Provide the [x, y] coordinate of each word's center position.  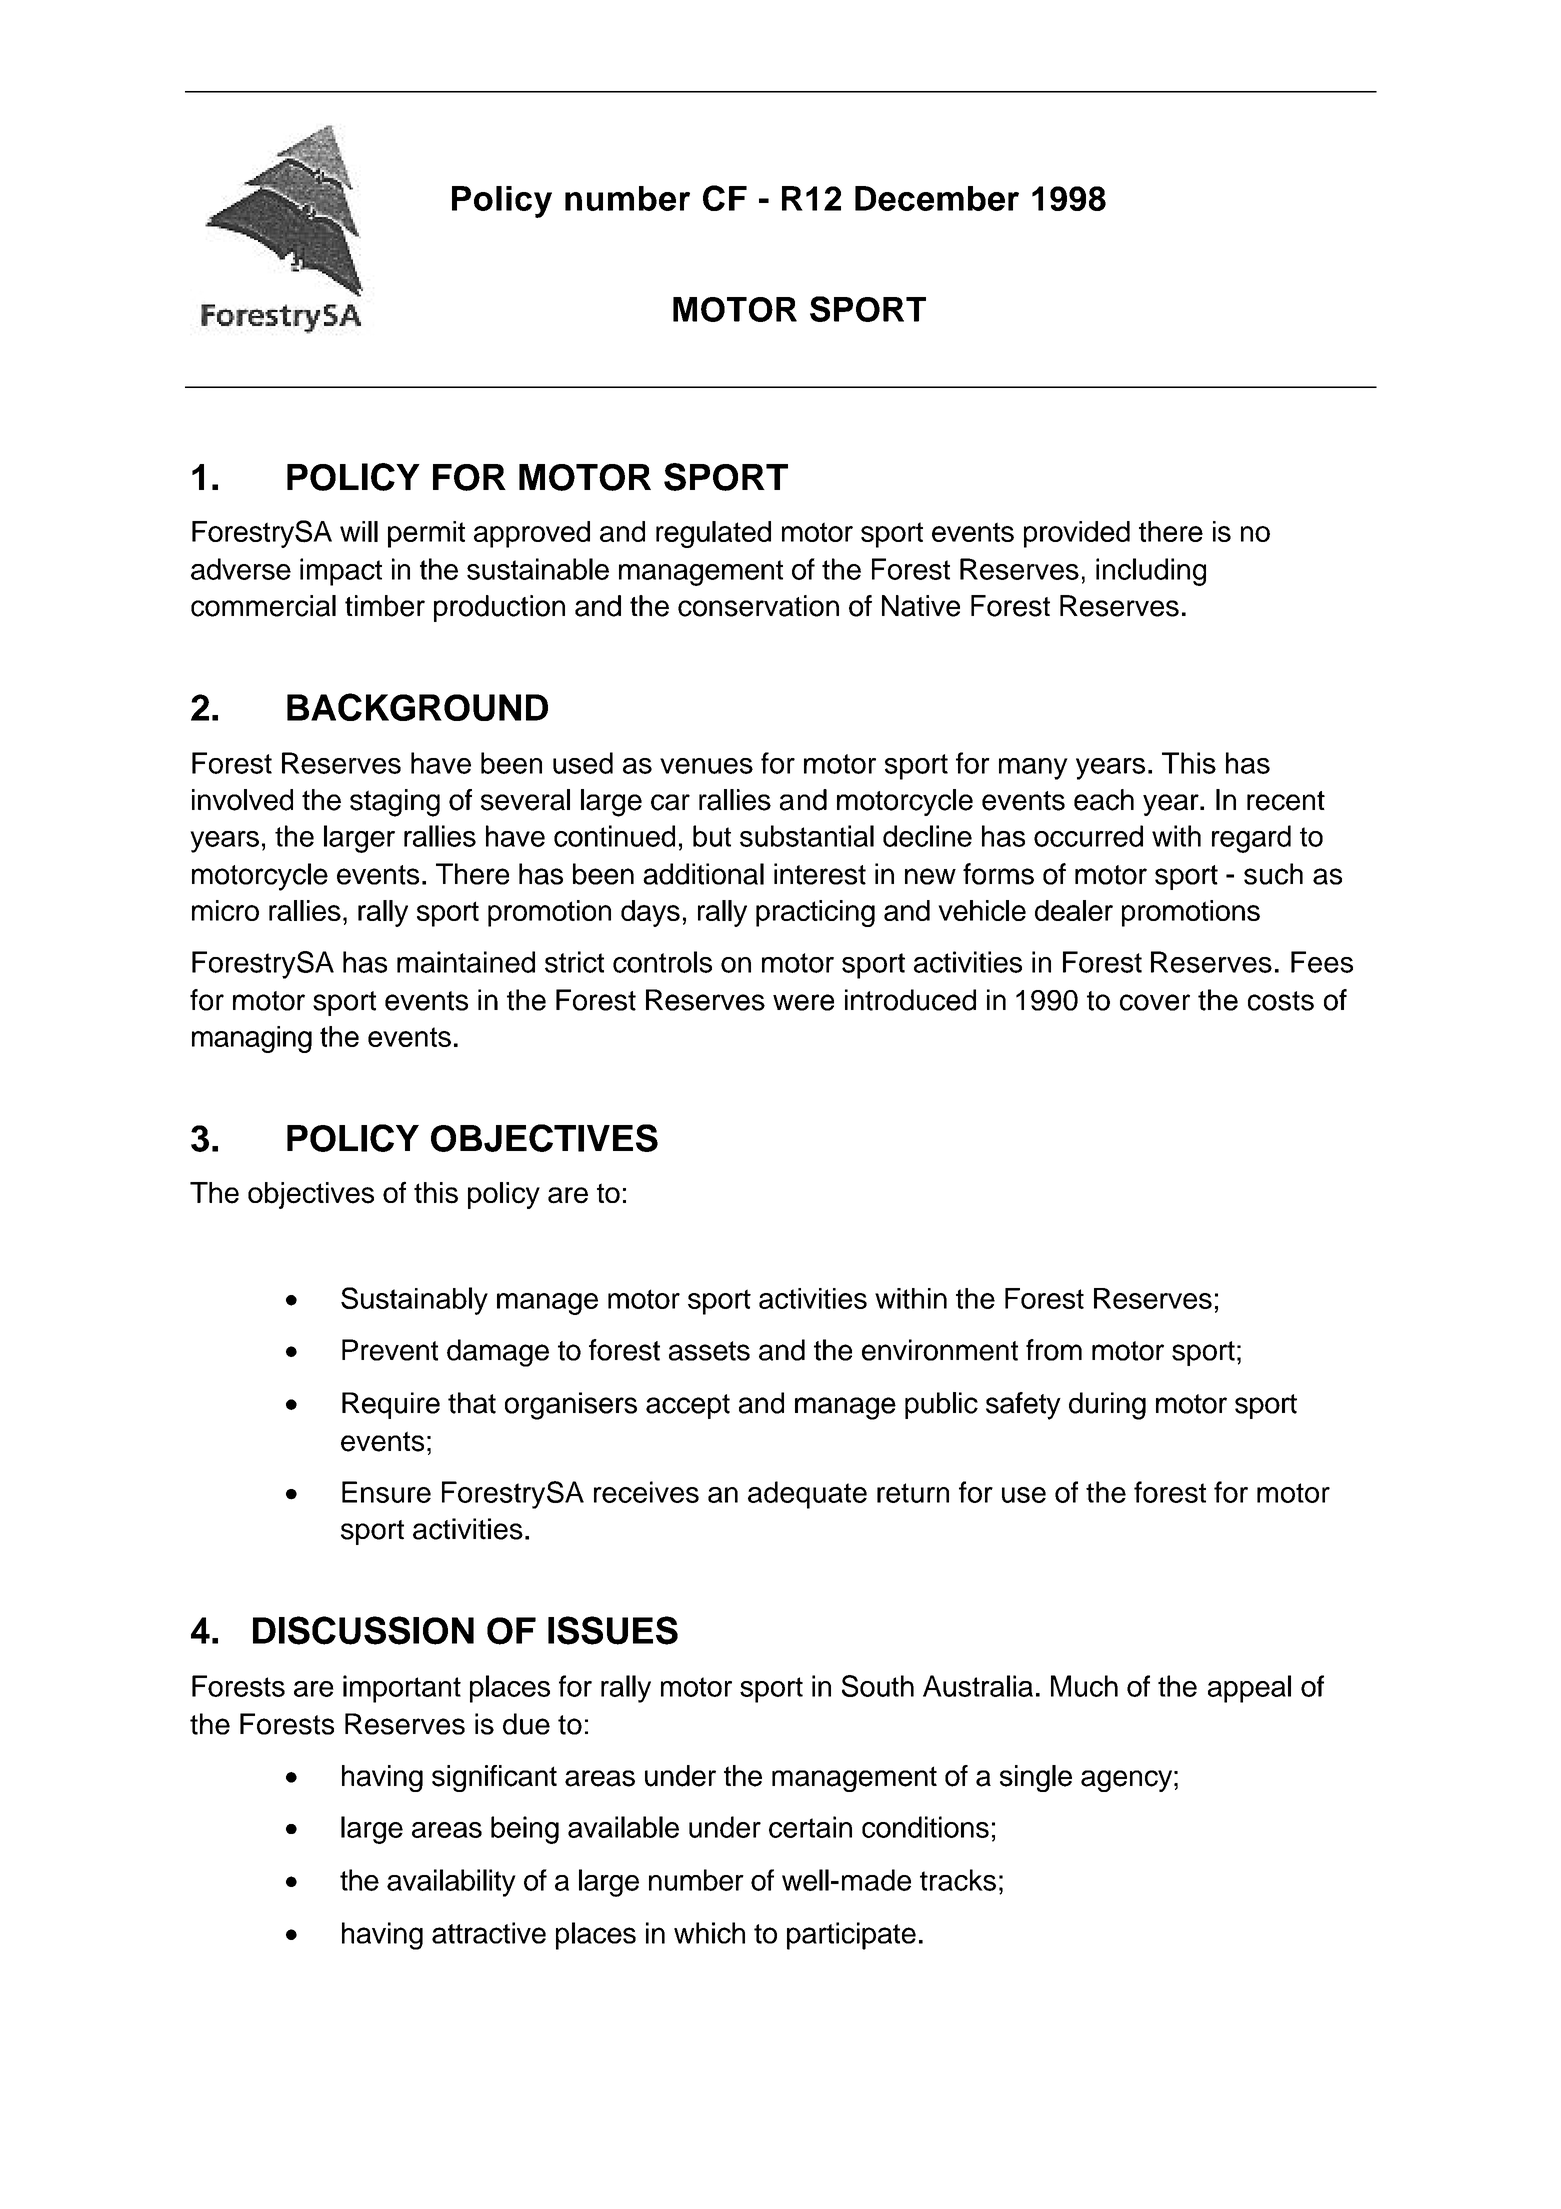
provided [1077, 534]
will [359, 531]
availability [451, 1883]
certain [810, 1827]
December [937, 198]
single [1036, 1778]
